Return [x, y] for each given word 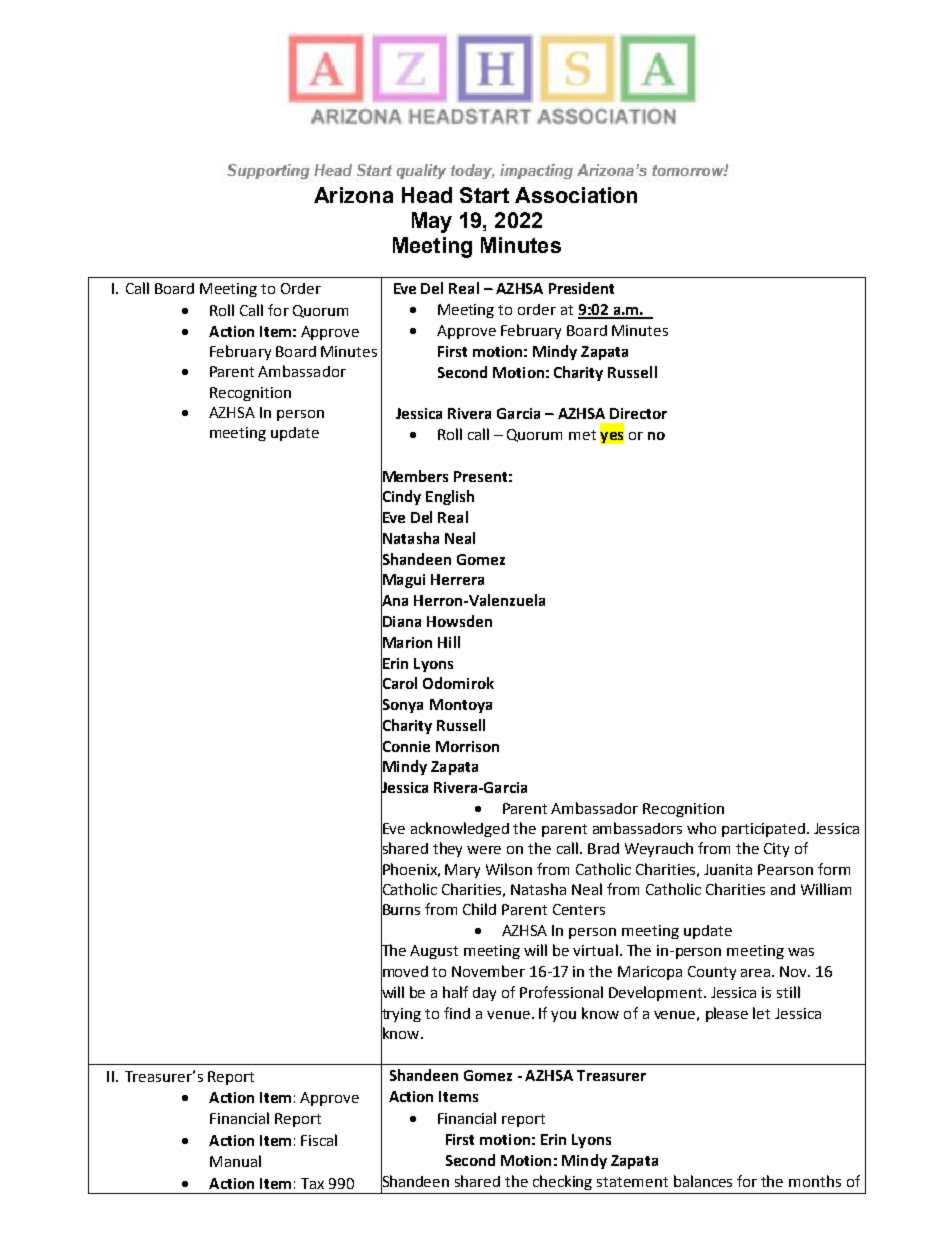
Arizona [353, 195]
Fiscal [319, 1140]
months [815, 1181]
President [581, 288]
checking [562, 1182]
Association [576, 195]
